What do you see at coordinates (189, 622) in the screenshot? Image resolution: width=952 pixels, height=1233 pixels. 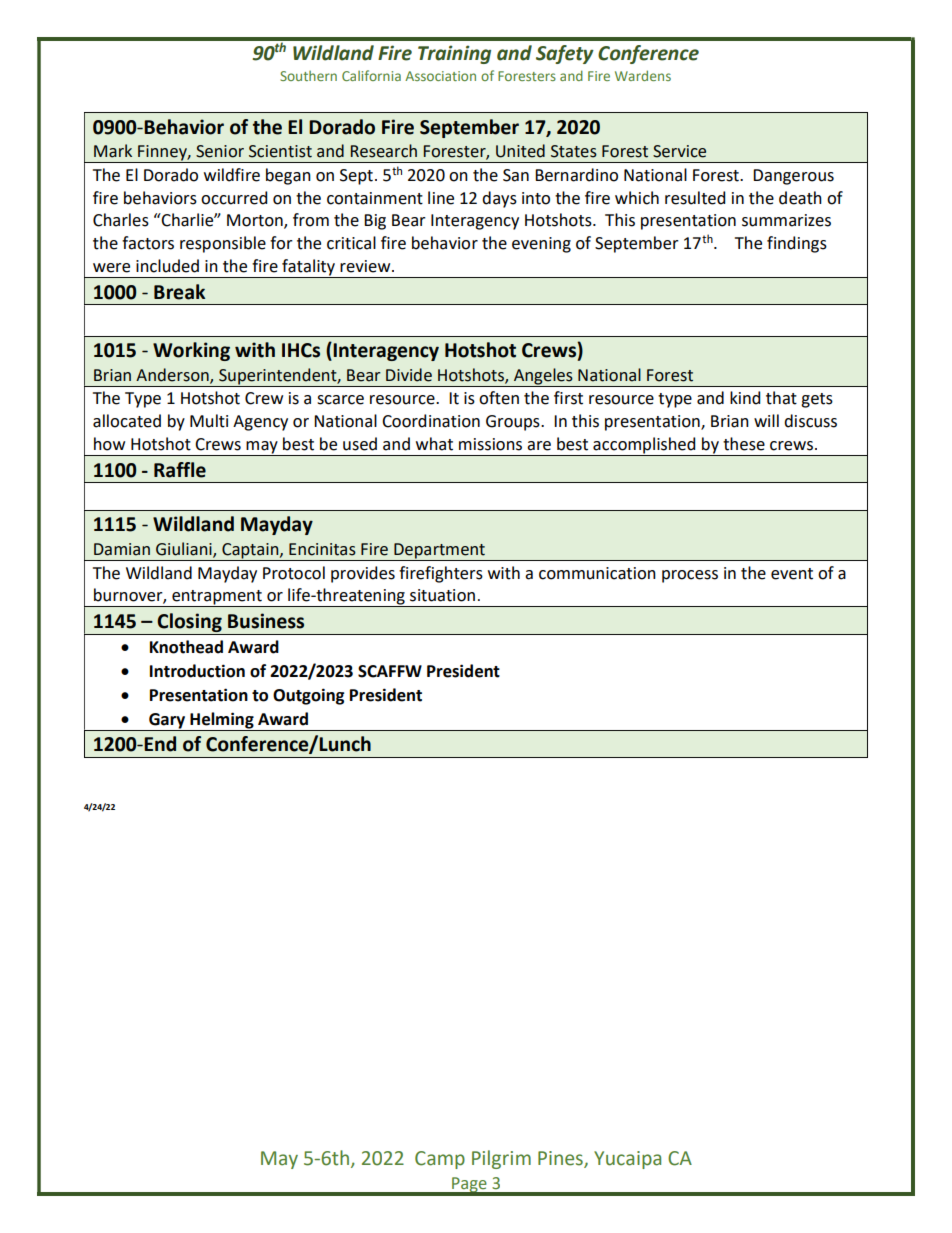 I see `Closing` at bounding box center [189, 622].
